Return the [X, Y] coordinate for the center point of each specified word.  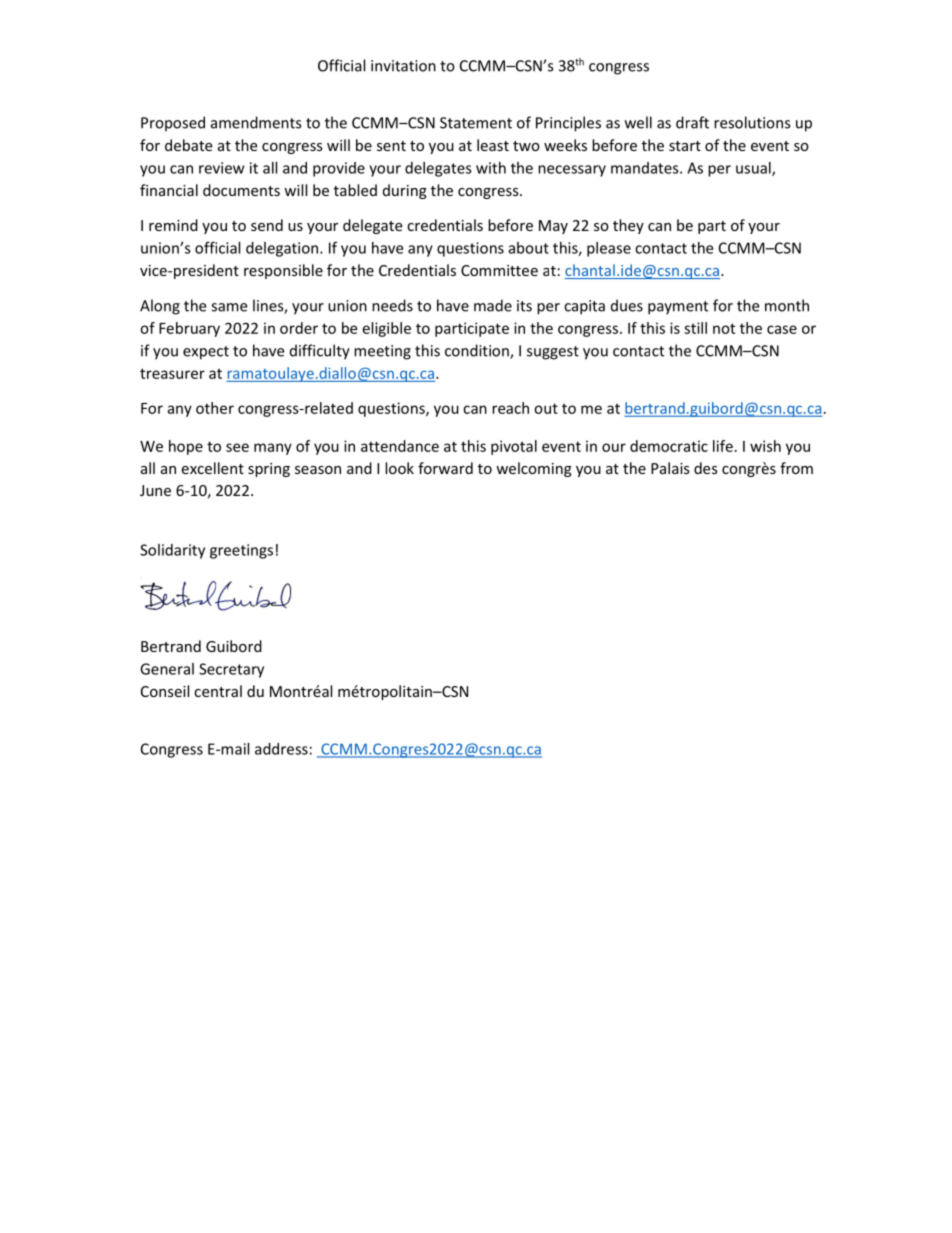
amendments [256, 122]
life [723, 446]
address [281, 749]
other [215, 408]
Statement [476, 123]
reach [510, 408]
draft [692, 122]
